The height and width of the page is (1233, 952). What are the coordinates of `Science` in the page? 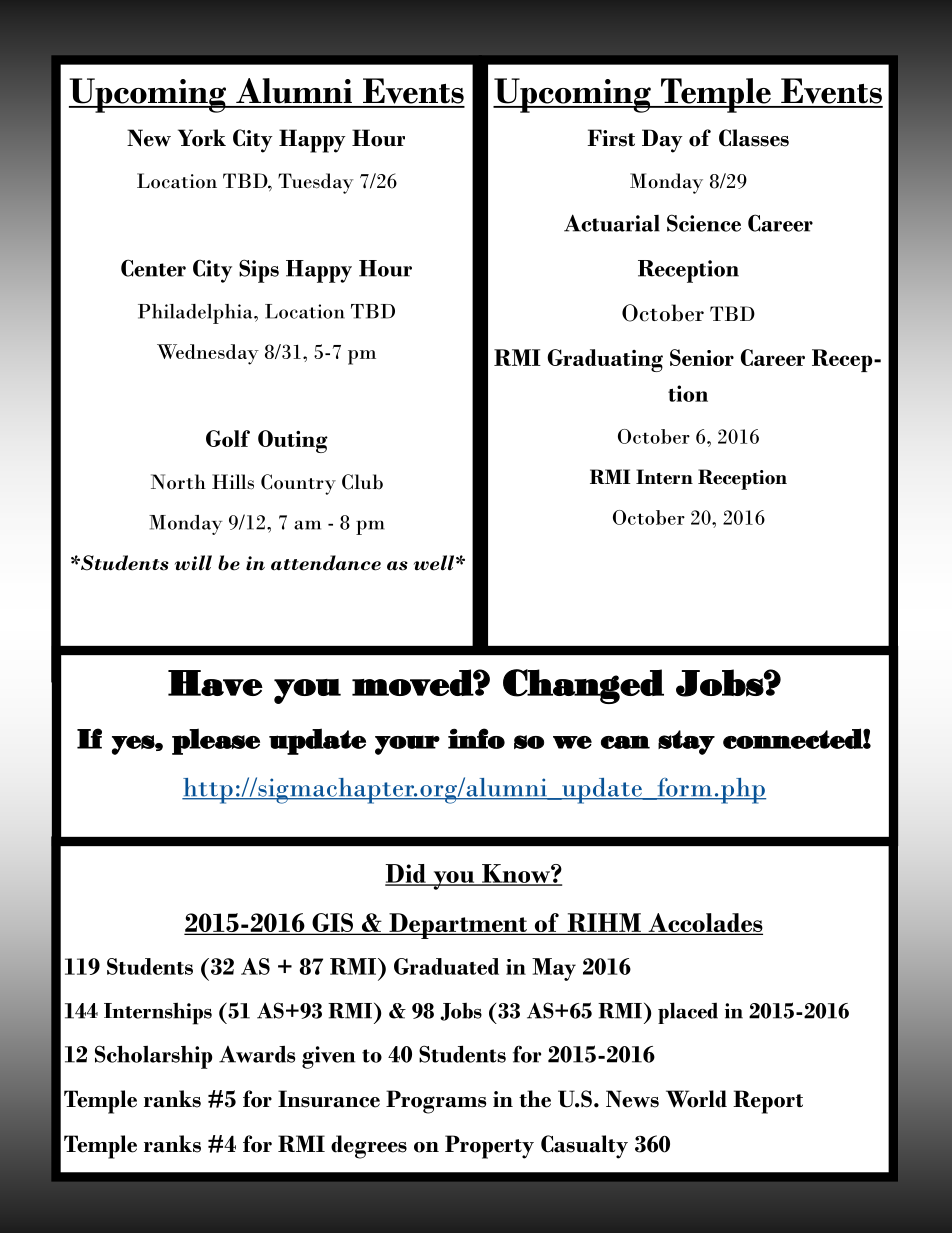 It's located at (704, 223).
